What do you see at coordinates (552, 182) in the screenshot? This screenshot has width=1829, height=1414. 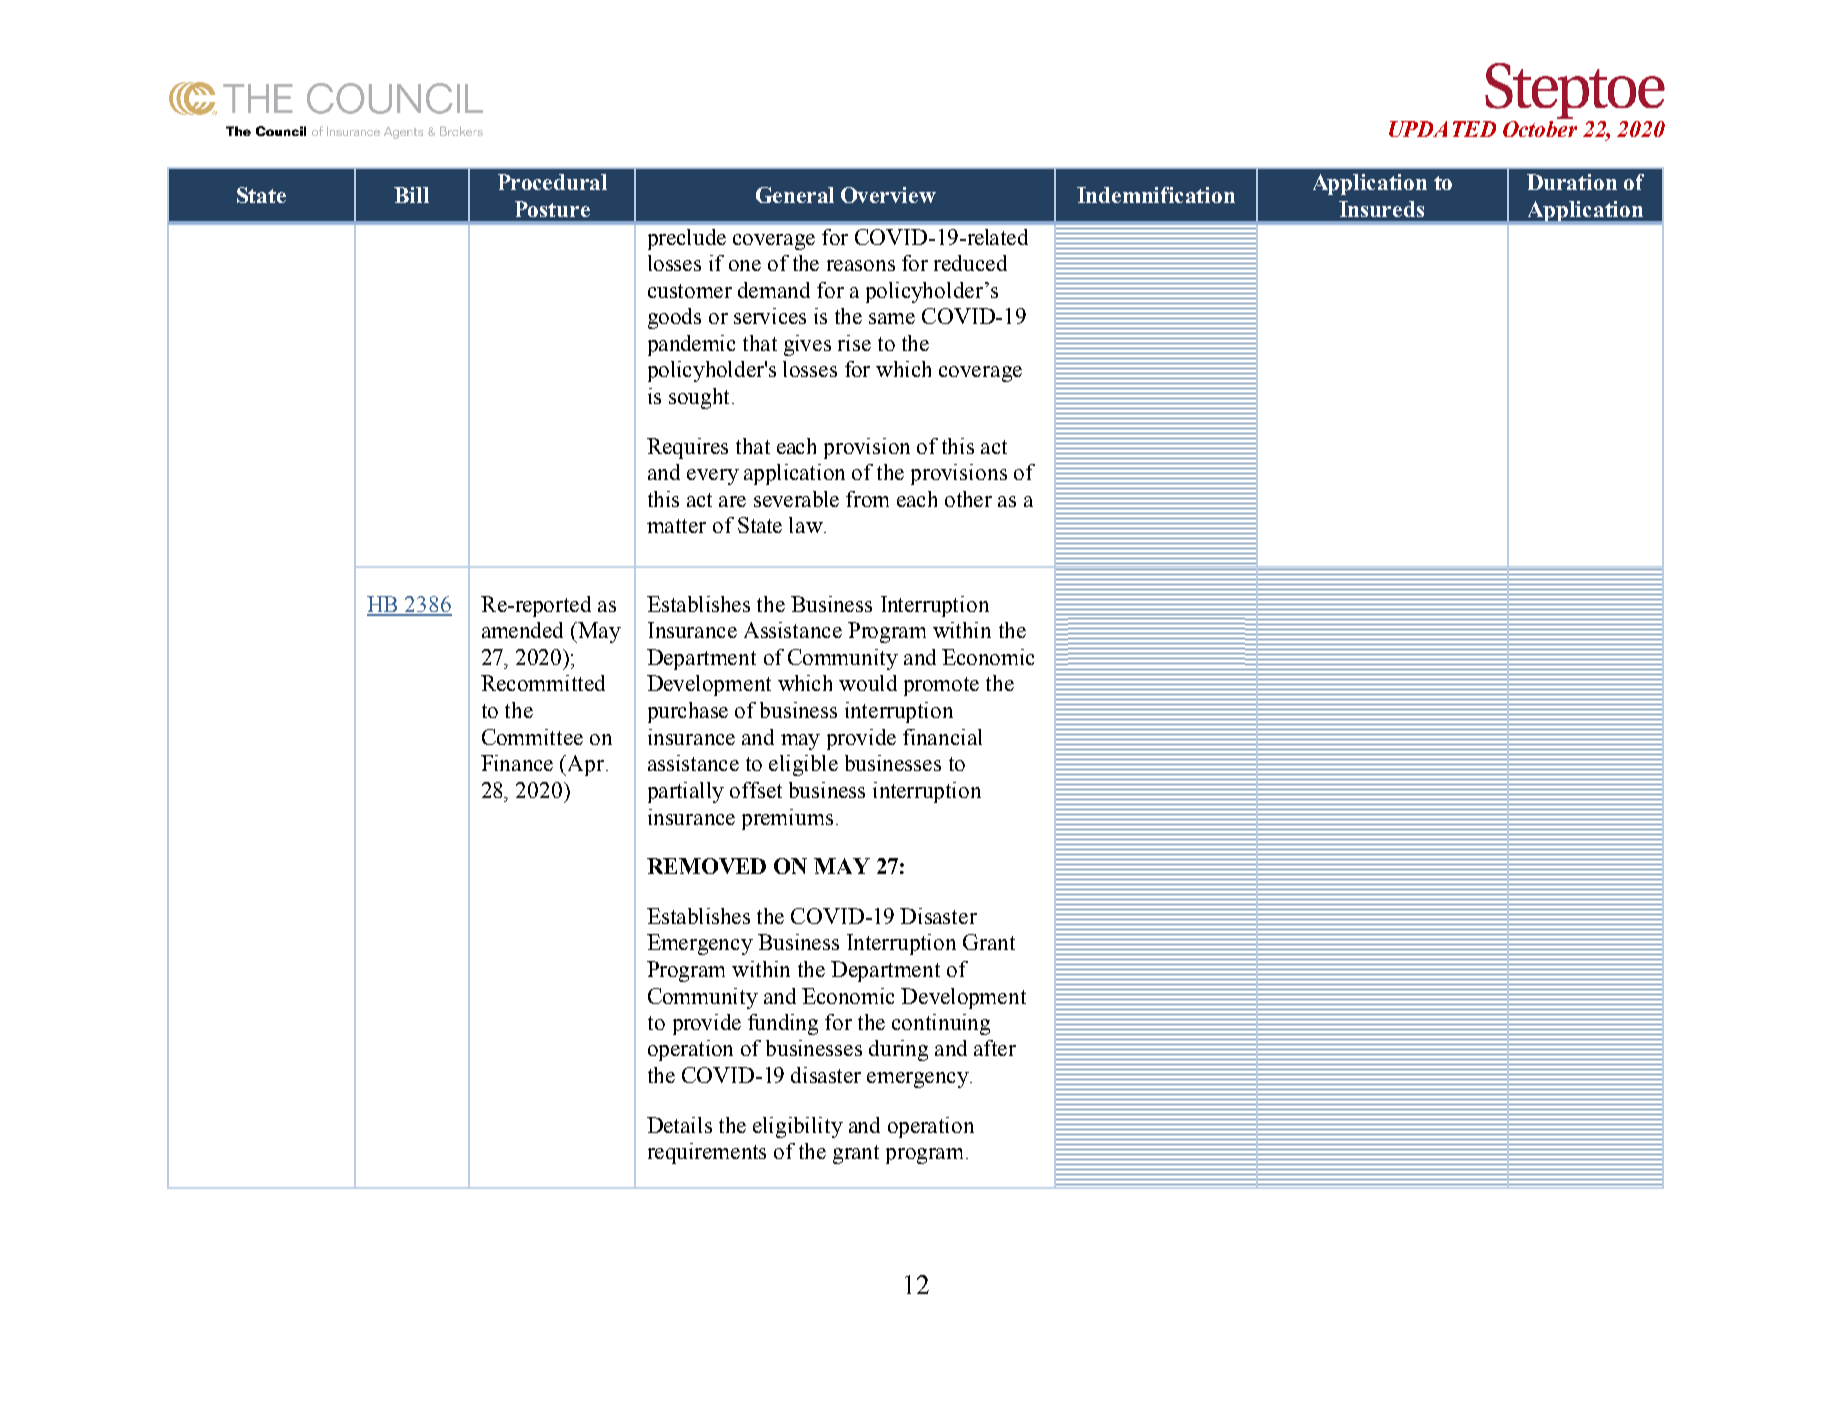 I see `Procedural` at bounding box center [552, 182].
